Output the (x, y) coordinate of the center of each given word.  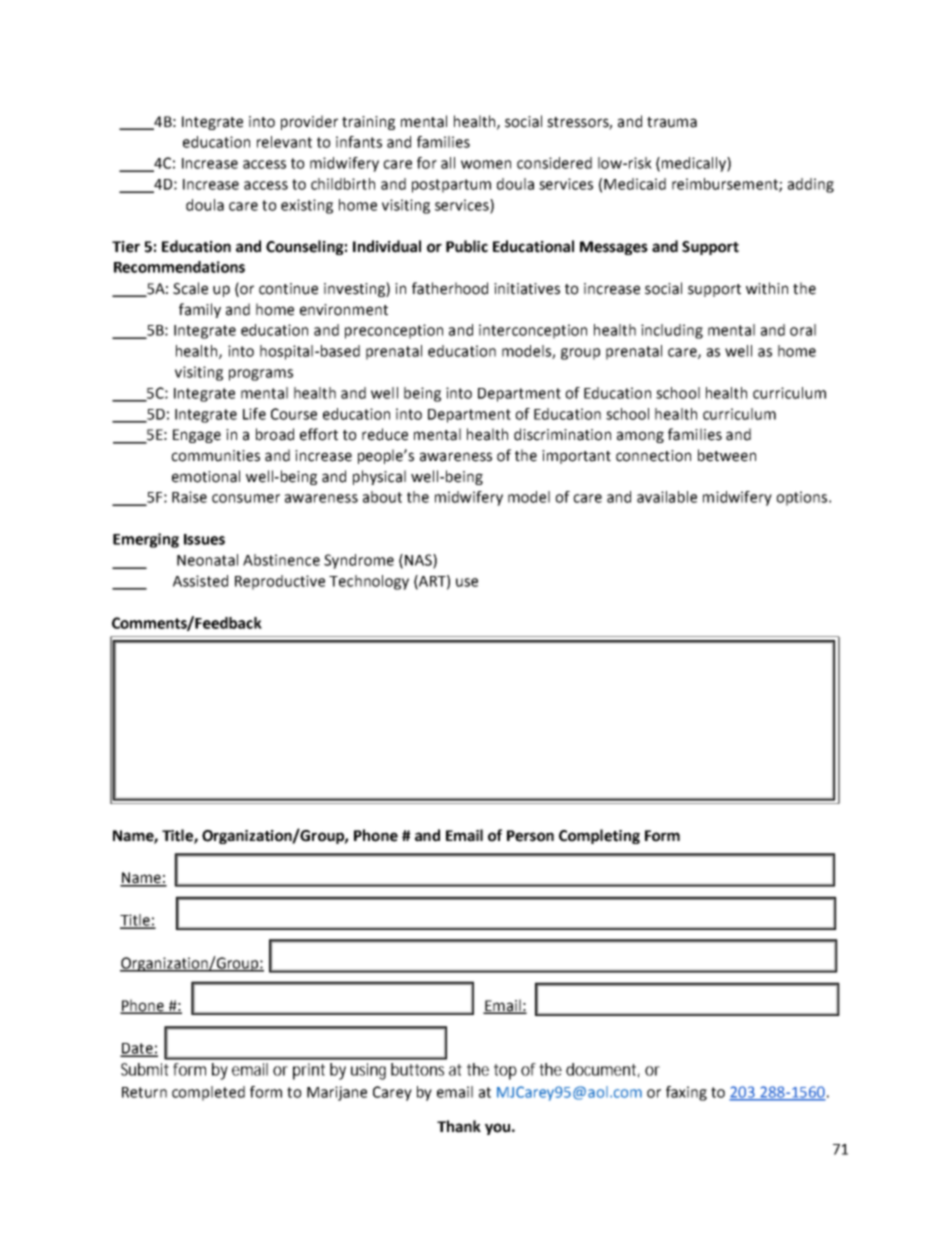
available (667, 497)
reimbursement (726, 185)
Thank (459, 1126)
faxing (686, 1093)
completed (208, 1093)
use (467, 582)
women (486, 164)
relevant (284, 142)
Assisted (200, 581)
